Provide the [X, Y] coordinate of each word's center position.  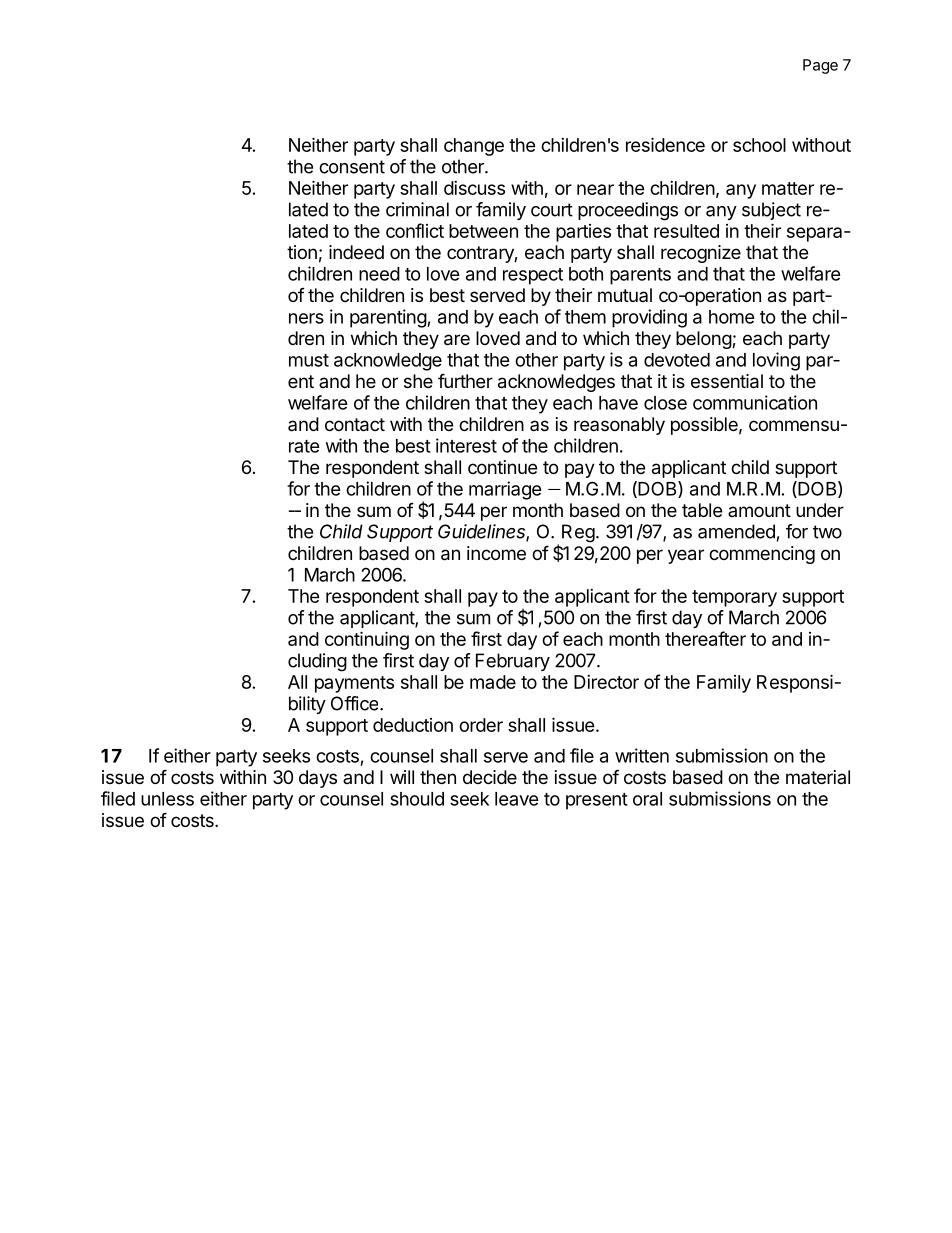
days [318, 779]
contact [355, 425]
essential [727, 381]
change [474, 147]
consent [352, 167]
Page [820, 66]
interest [466, 445]
